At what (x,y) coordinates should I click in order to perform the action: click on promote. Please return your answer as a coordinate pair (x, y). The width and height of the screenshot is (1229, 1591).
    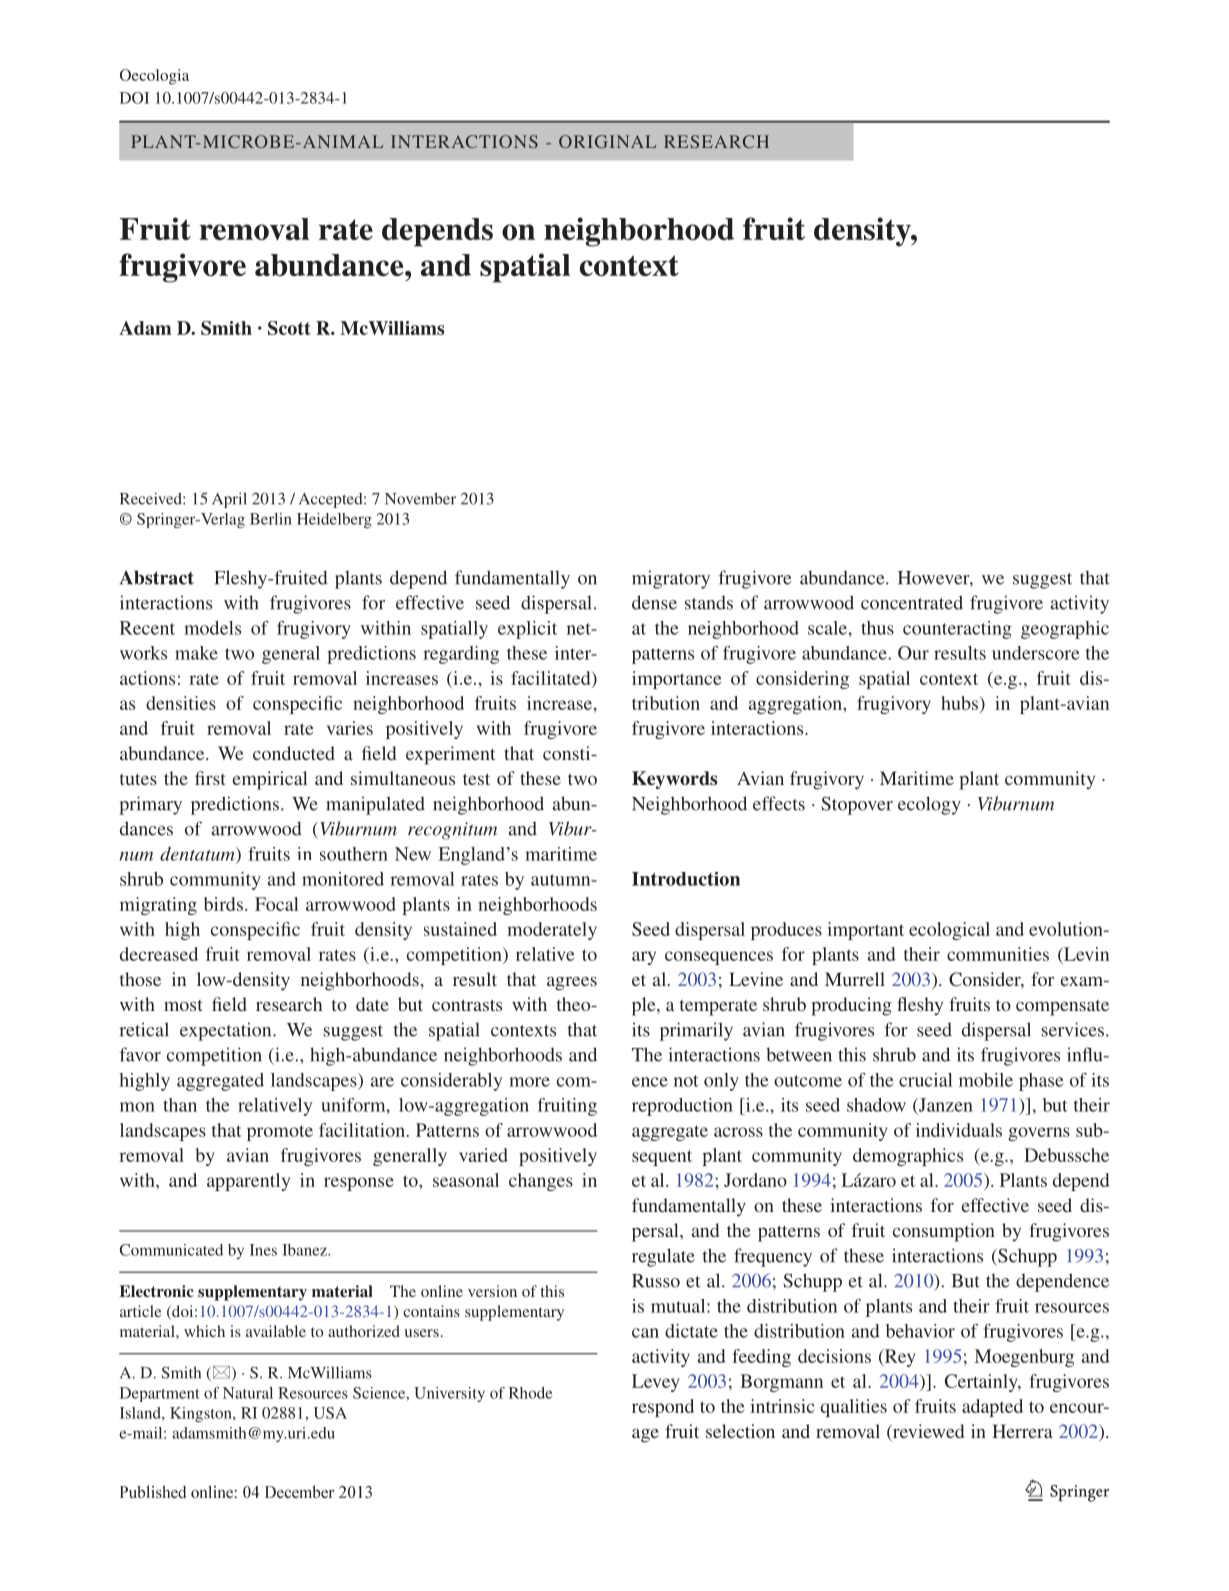
    Looking at the image, I should click on (280, 1133).
